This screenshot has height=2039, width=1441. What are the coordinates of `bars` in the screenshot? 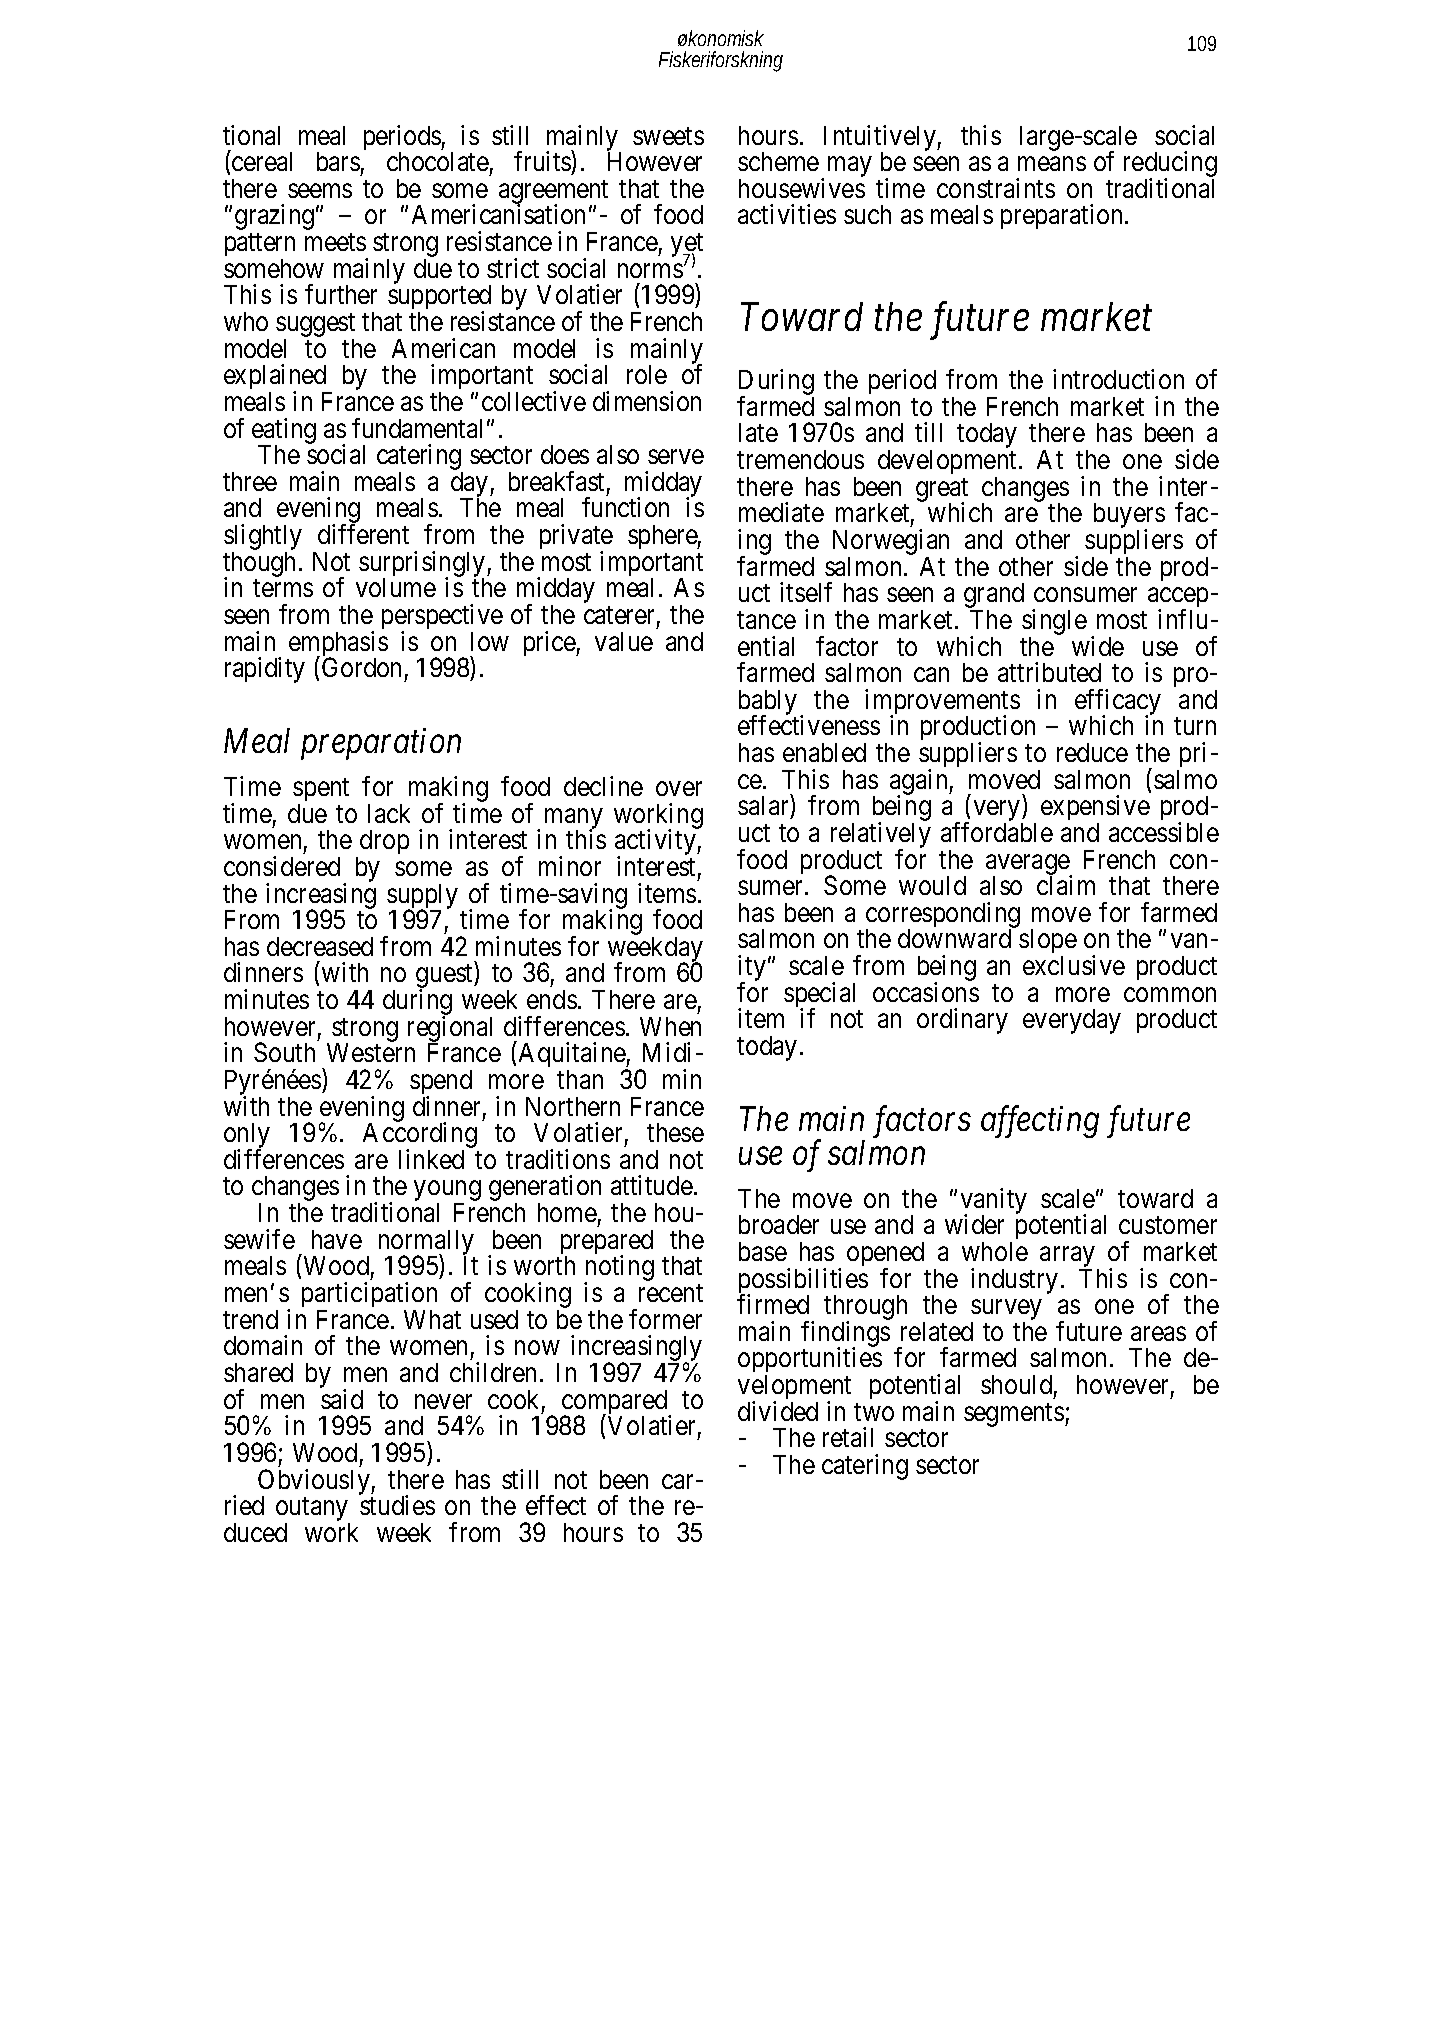 It's located at (338, 161).
